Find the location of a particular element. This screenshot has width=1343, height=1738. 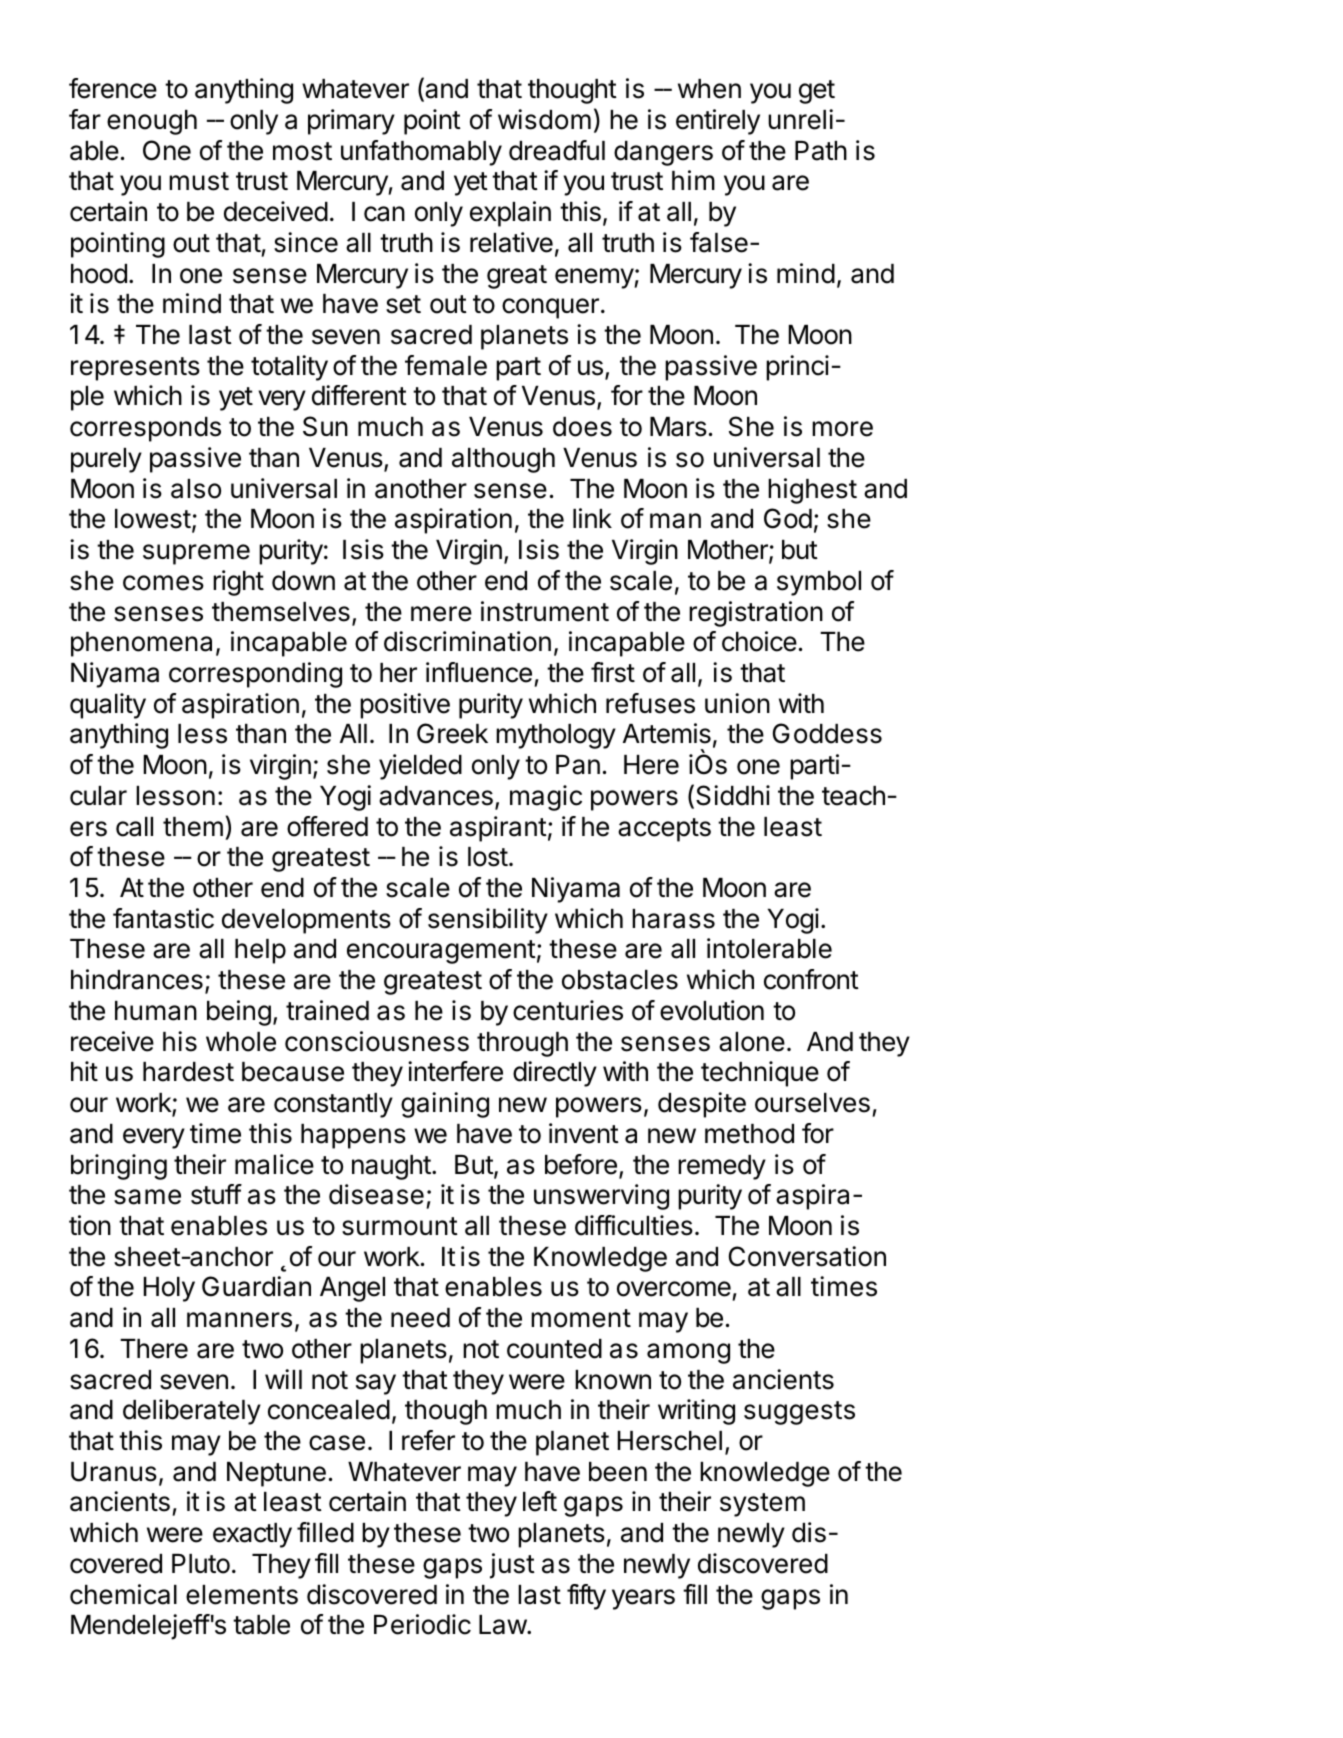

chemical is located at coordinates (123, 1594).
